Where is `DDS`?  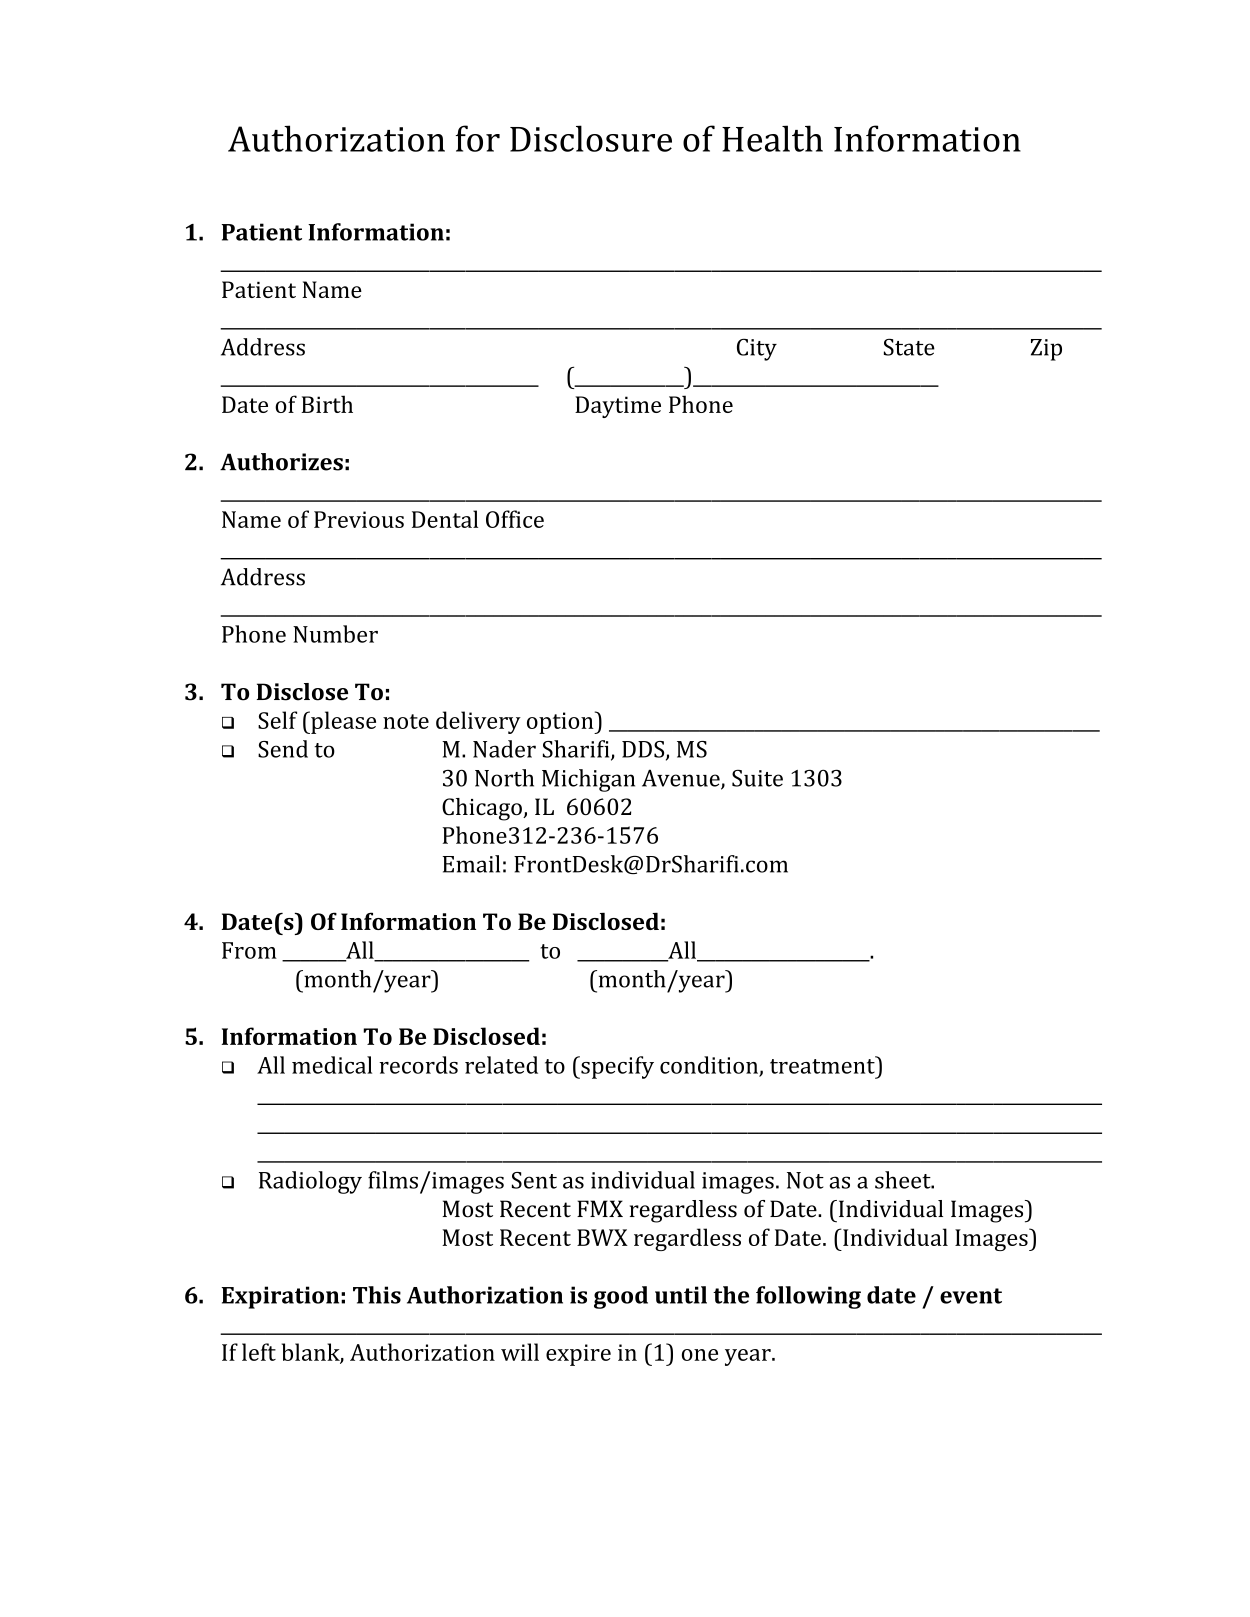
DDS is located at coordinates (644, 750).
